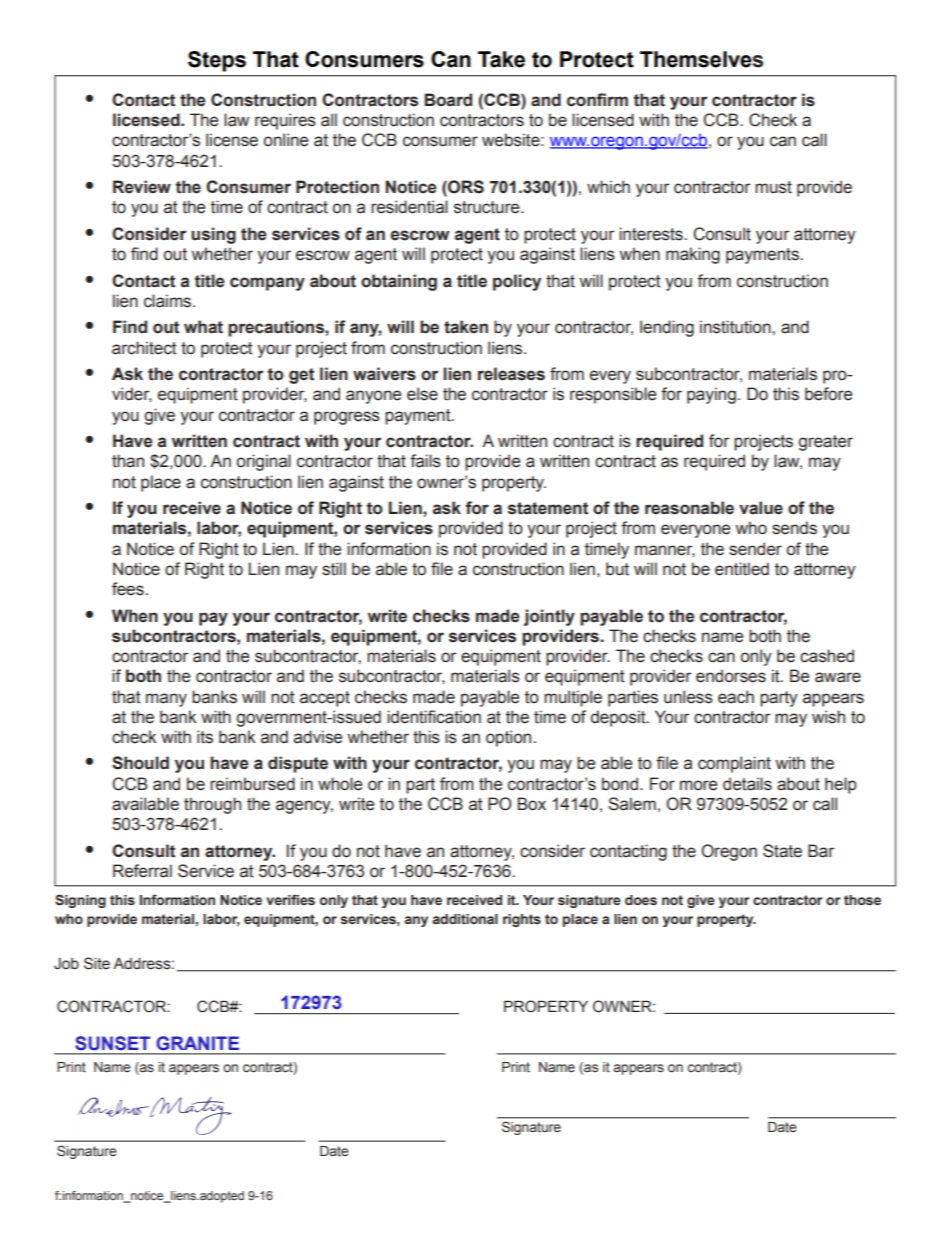  I want to click on additional, so click(465, 919).
